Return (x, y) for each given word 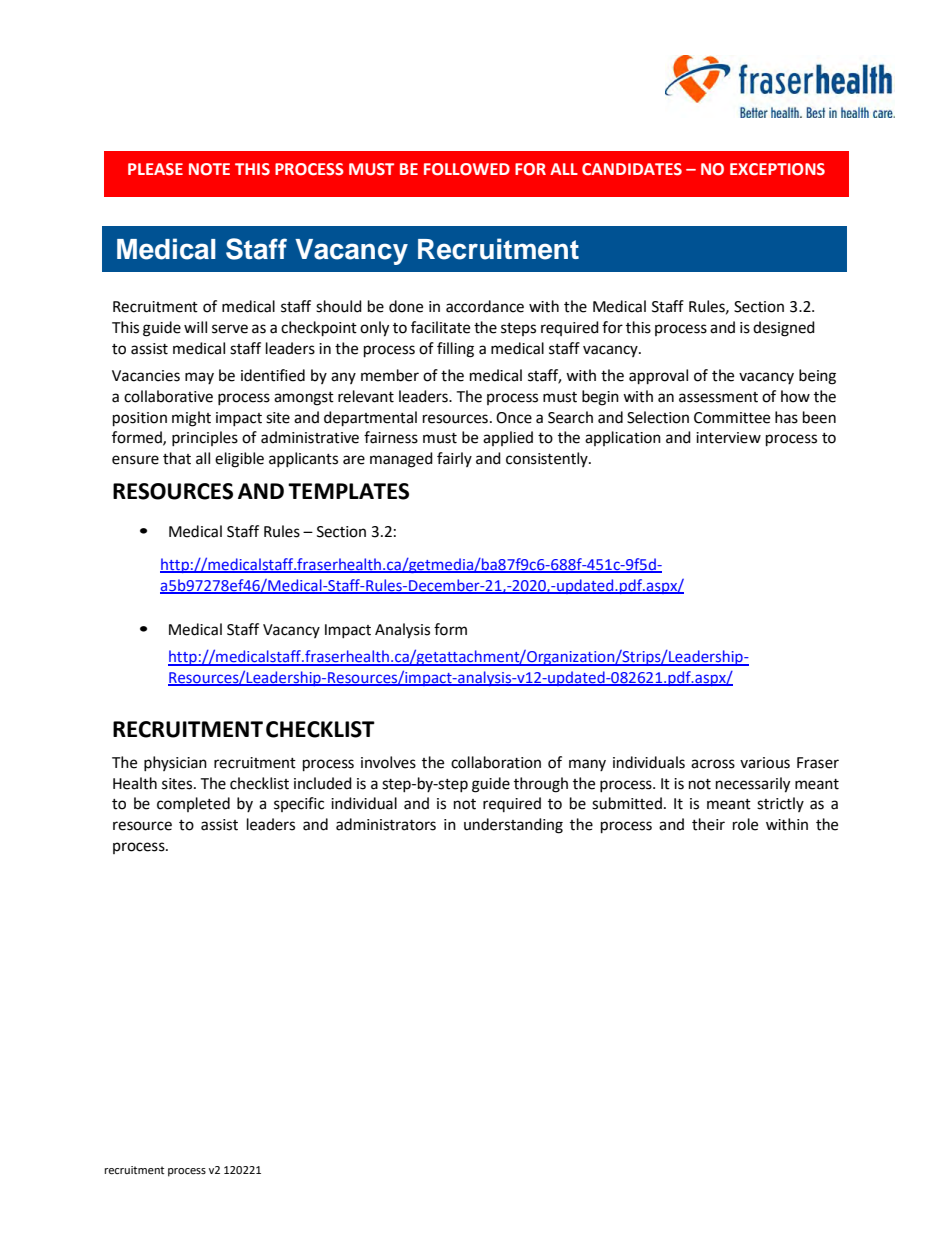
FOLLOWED (467, 169)
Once (514, 418)
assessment (718, 397)
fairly (454, 459)
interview (728, 438)
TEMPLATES (348, 491)
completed (193, 804)
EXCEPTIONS (777, 169)
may (199, 378)
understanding (513, 826)
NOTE (209, 169)
